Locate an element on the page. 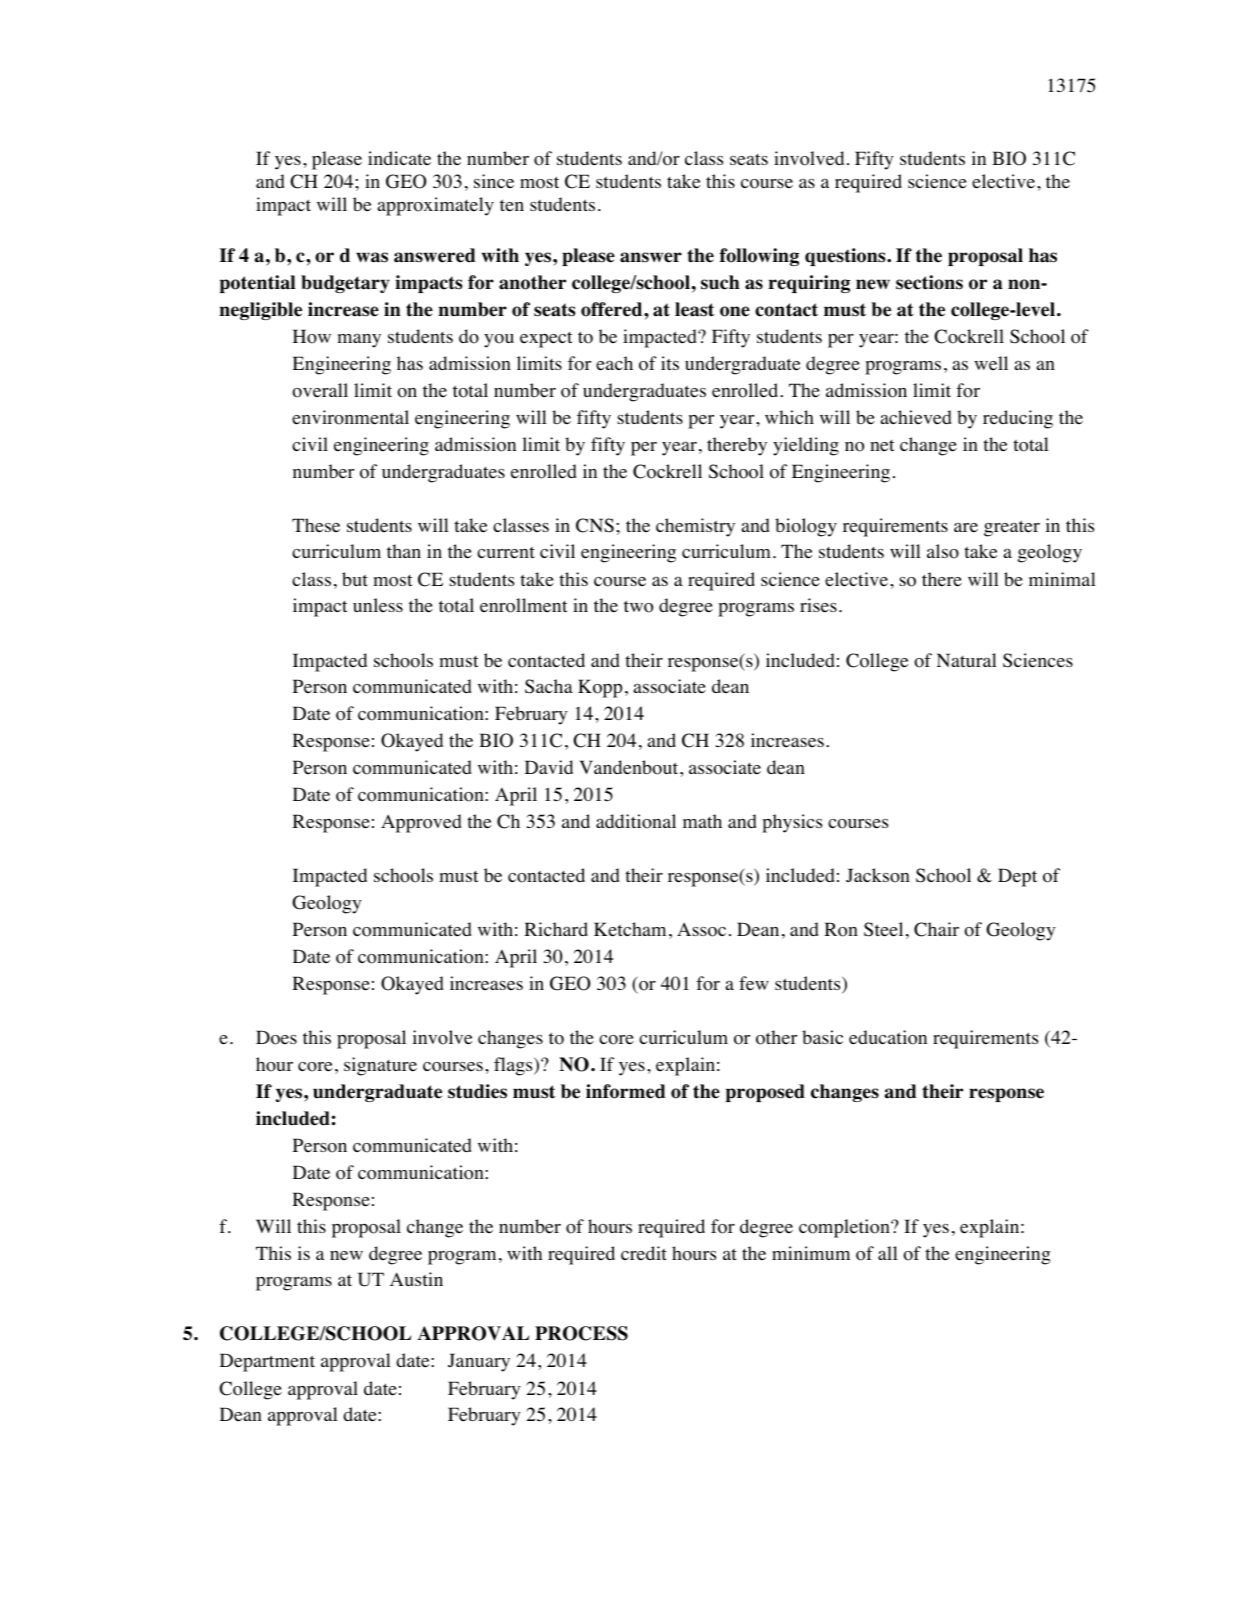 This document has width=1243, height=1608. additional is located at coordinates (636, 821).
